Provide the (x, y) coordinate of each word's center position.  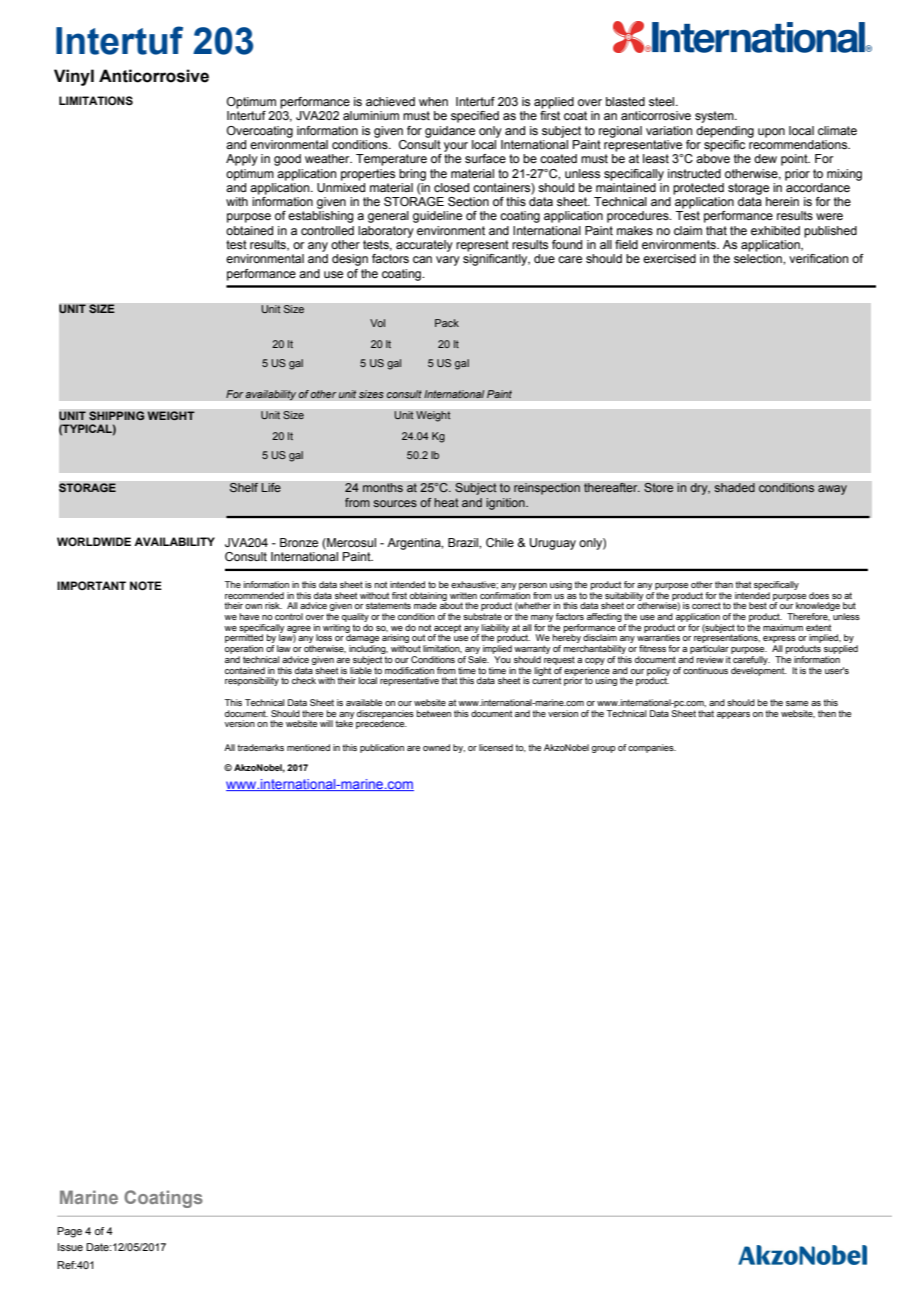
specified (475, 117)
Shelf (243, 488)
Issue (70, 1247)
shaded (734, 488)
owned (436, 747)
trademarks (260, 747)
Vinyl (74, 77)
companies (652, 748)
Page (69, 1232)
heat (446, 502)
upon (771, 133)
